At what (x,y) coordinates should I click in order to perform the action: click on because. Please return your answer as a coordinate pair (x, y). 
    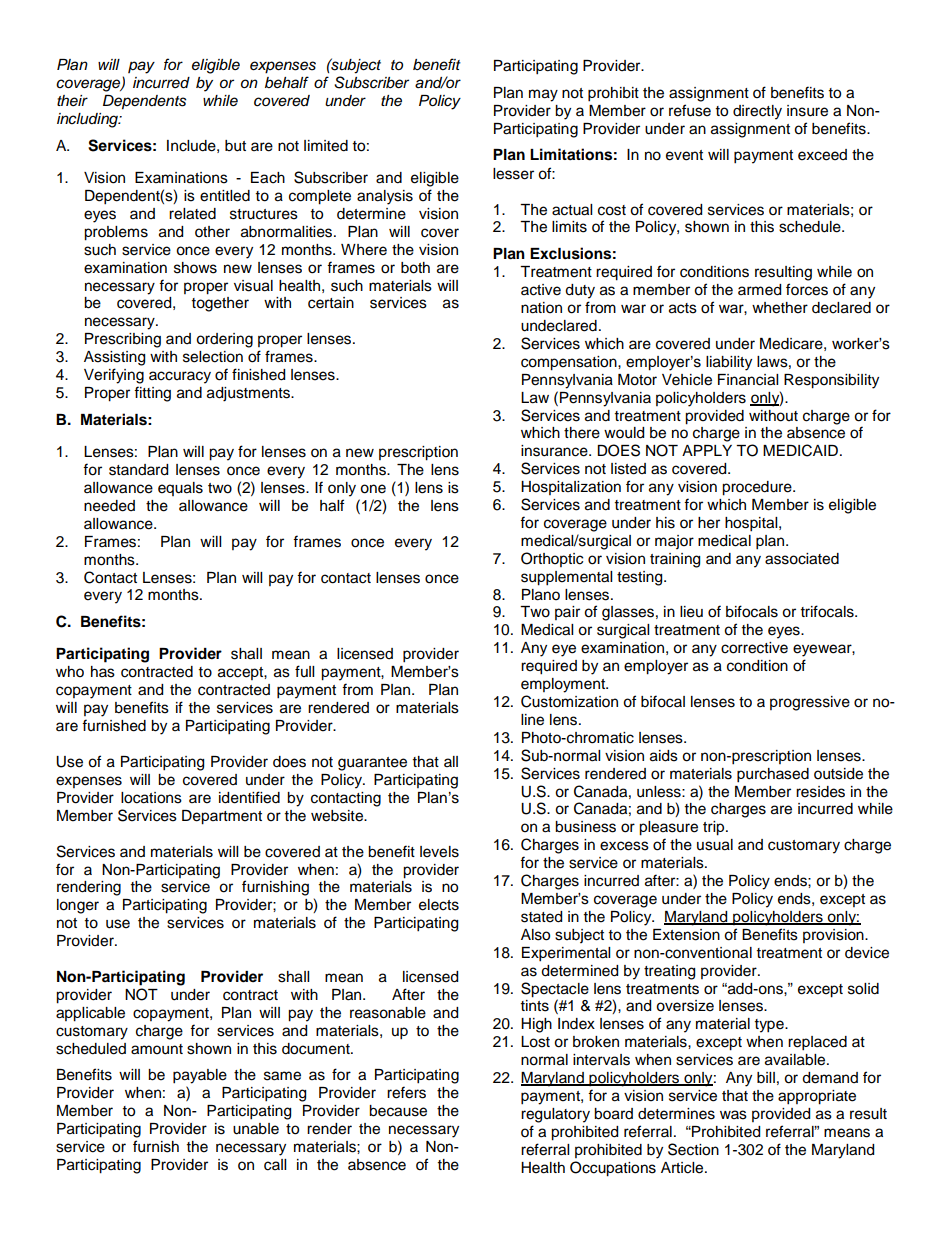
    Looking at the image, I should click on (398, 1111).
